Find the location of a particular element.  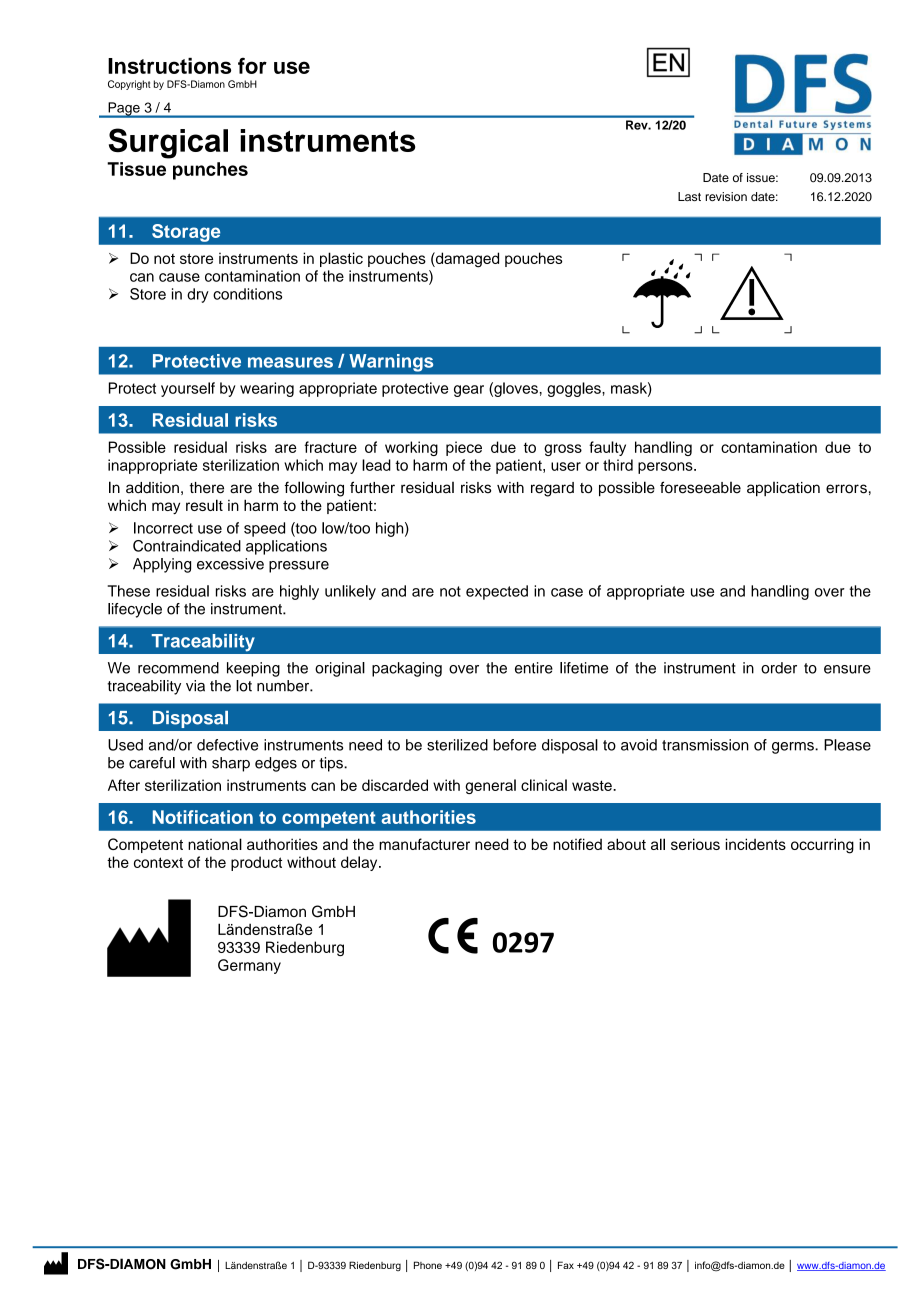

piece is located at coordinates (464, 448).
